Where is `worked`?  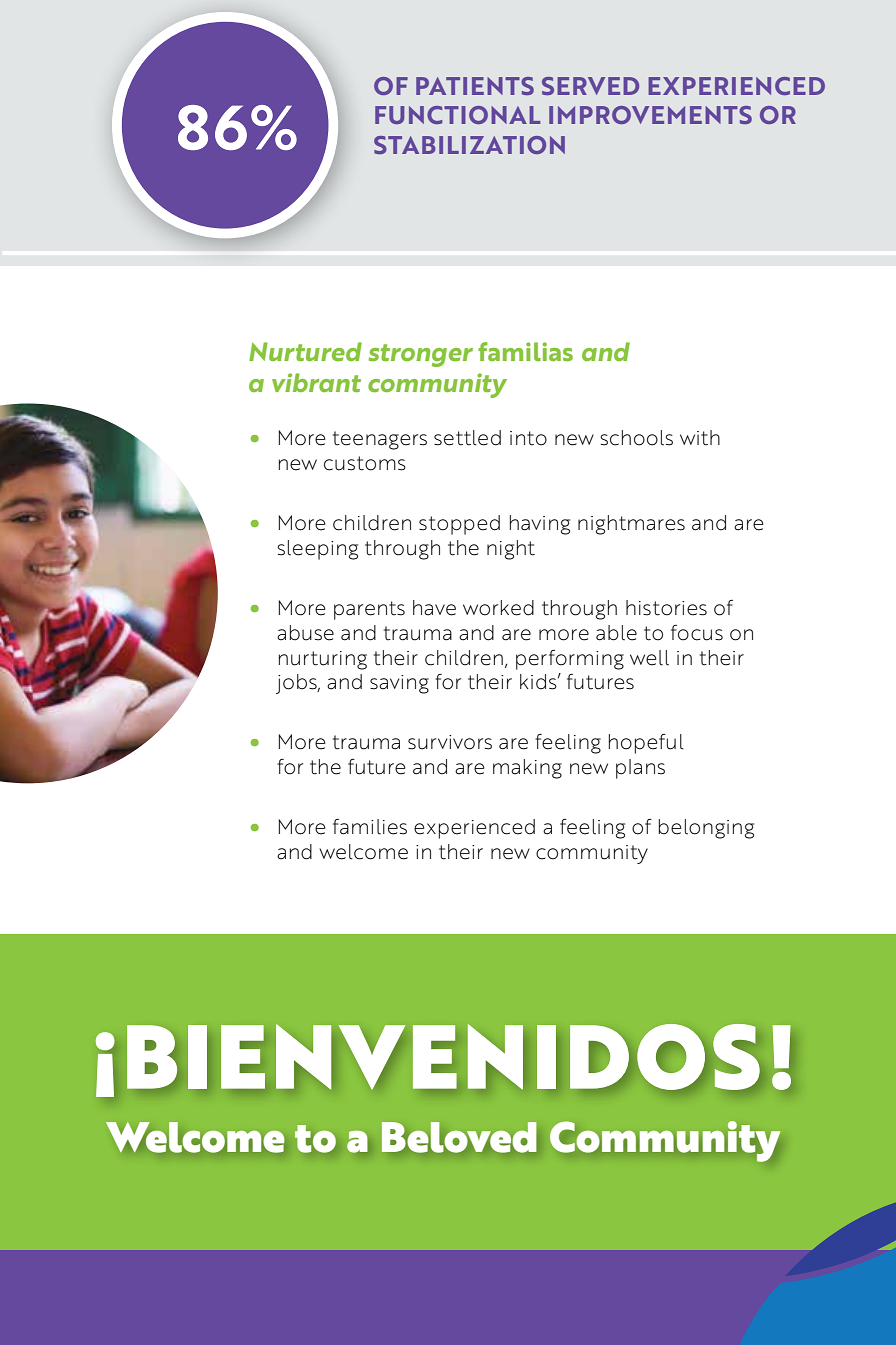 worked is located at coordinates (498, 608).
